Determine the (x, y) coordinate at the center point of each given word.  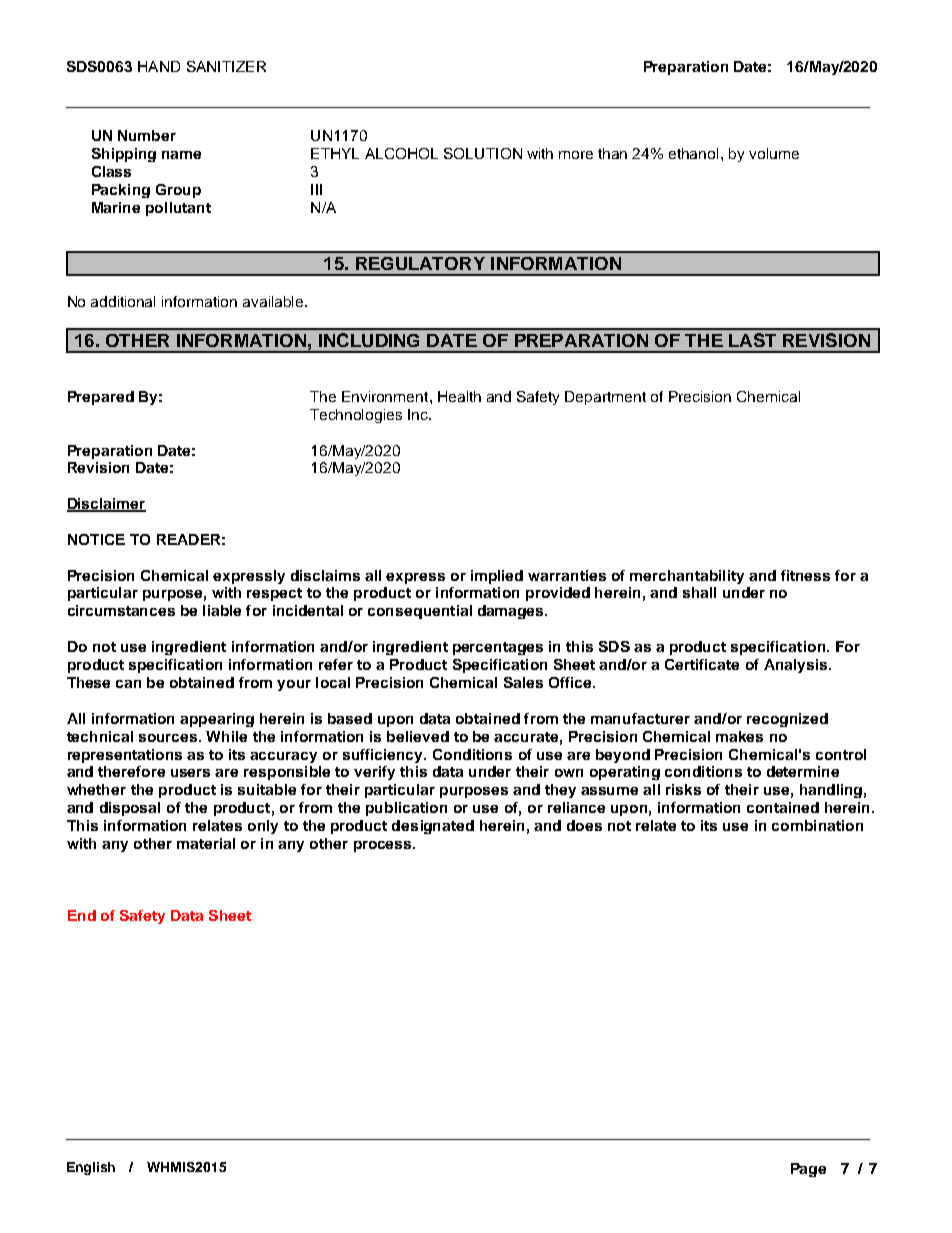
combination (817, 825)
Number (147, 135)
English (91, 1168)
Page (808, 1170)
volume (774, 153)
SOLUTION (483, 153)
